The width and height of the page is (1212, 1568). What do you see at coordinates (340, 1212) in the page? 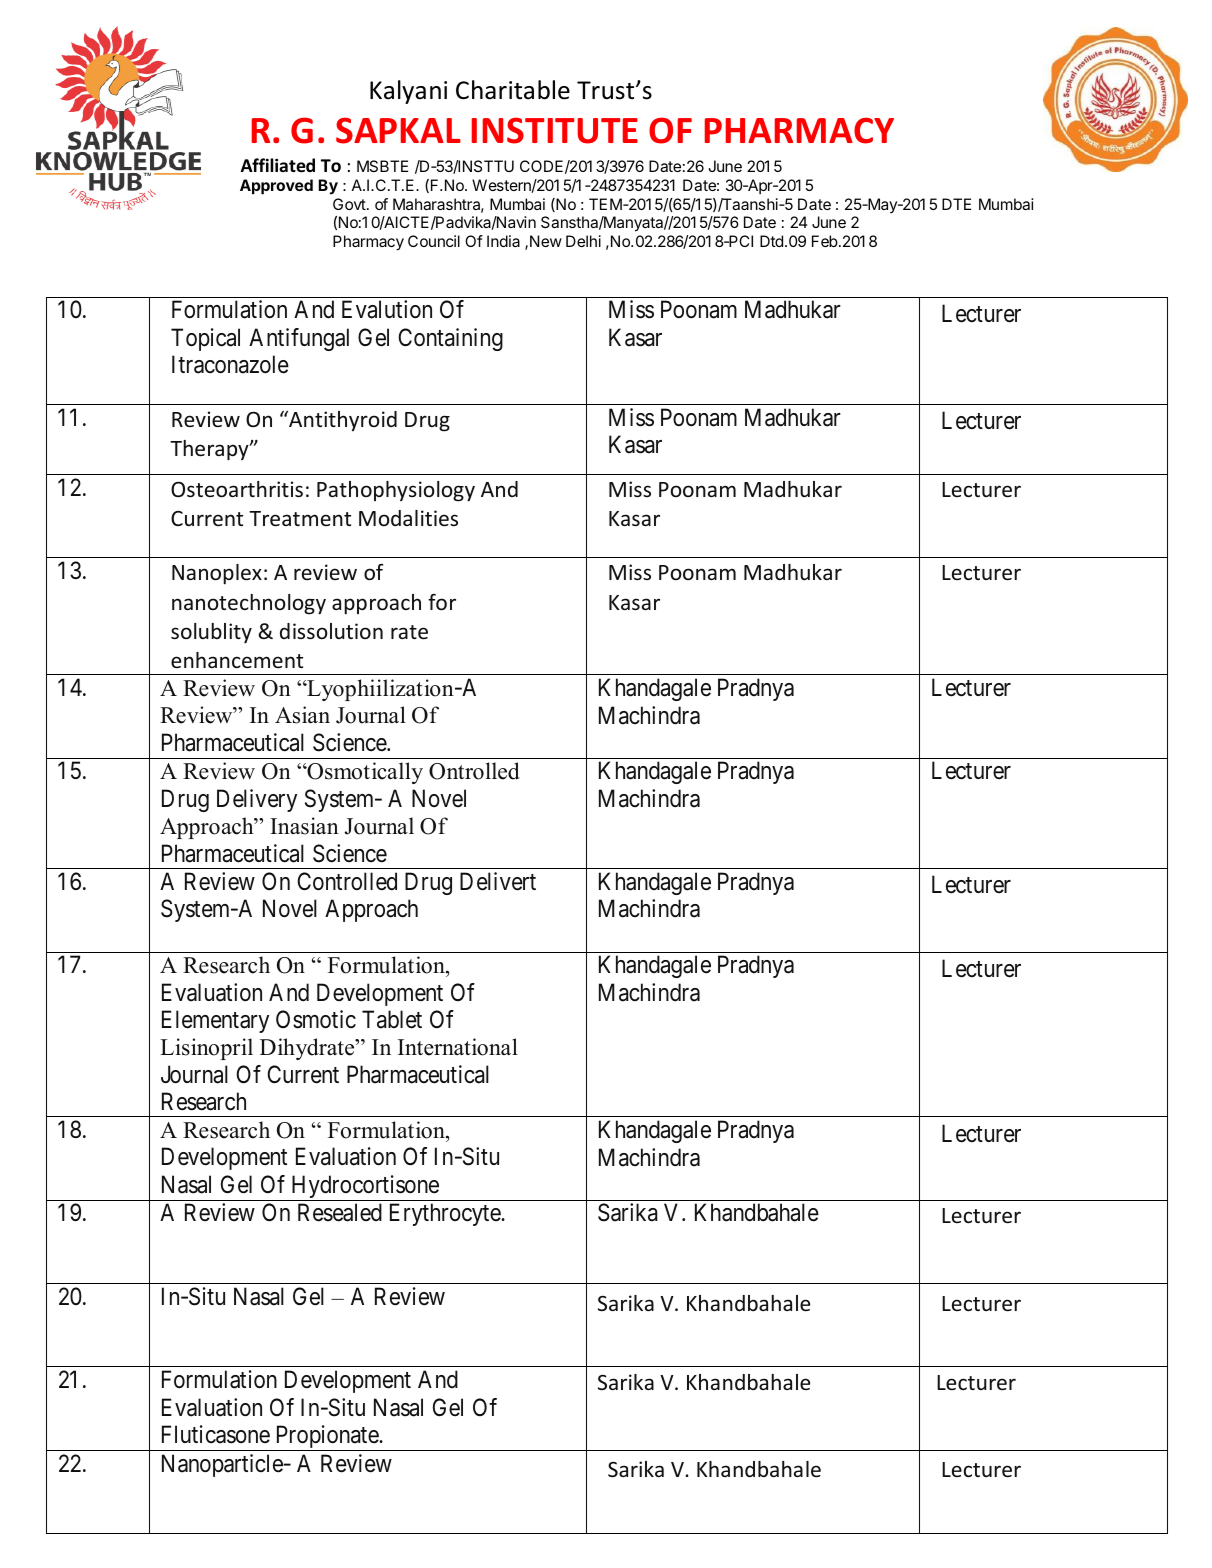
I see `Resealed` at bounding box center [340, 1212].
